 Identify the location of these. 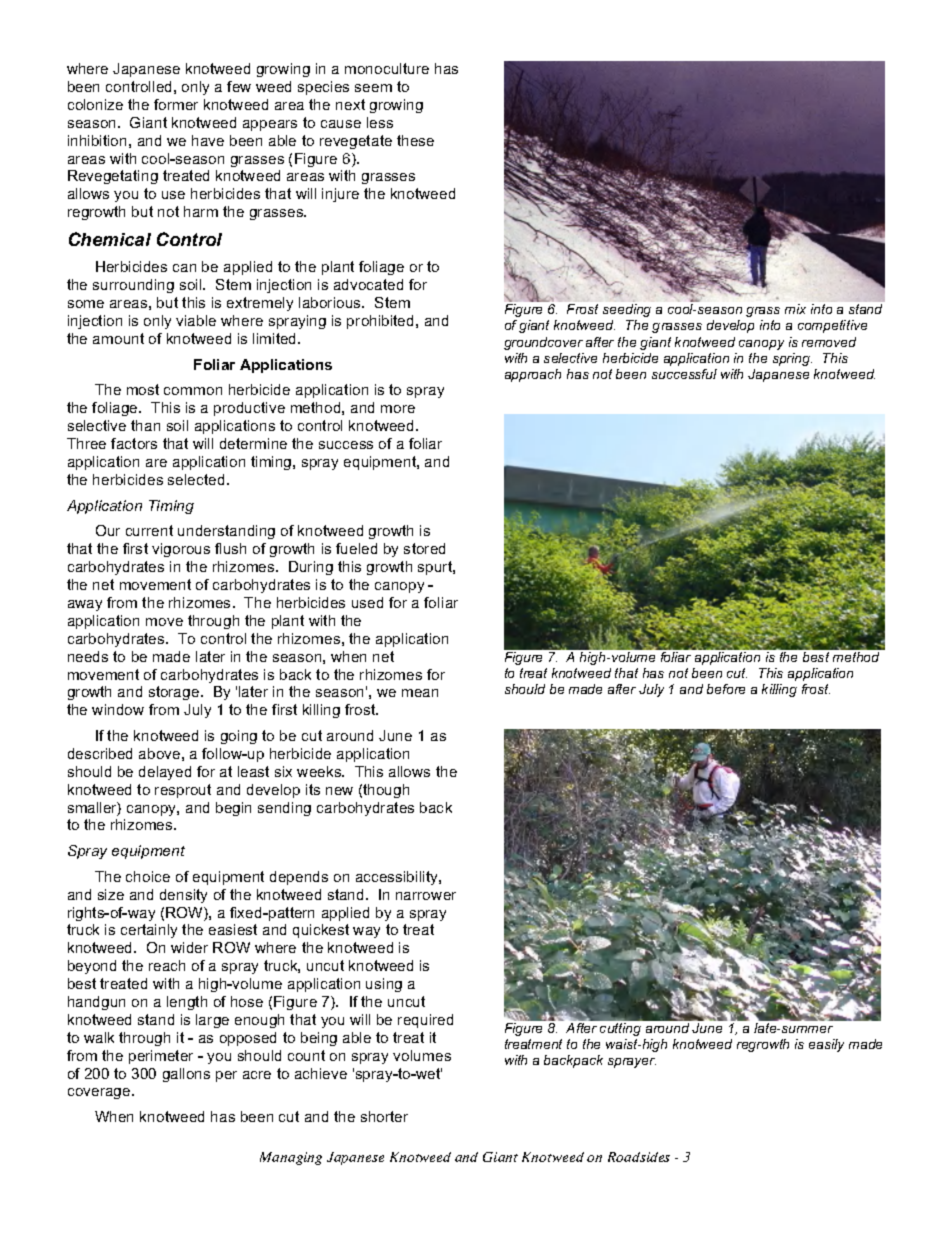
(415, 140).
